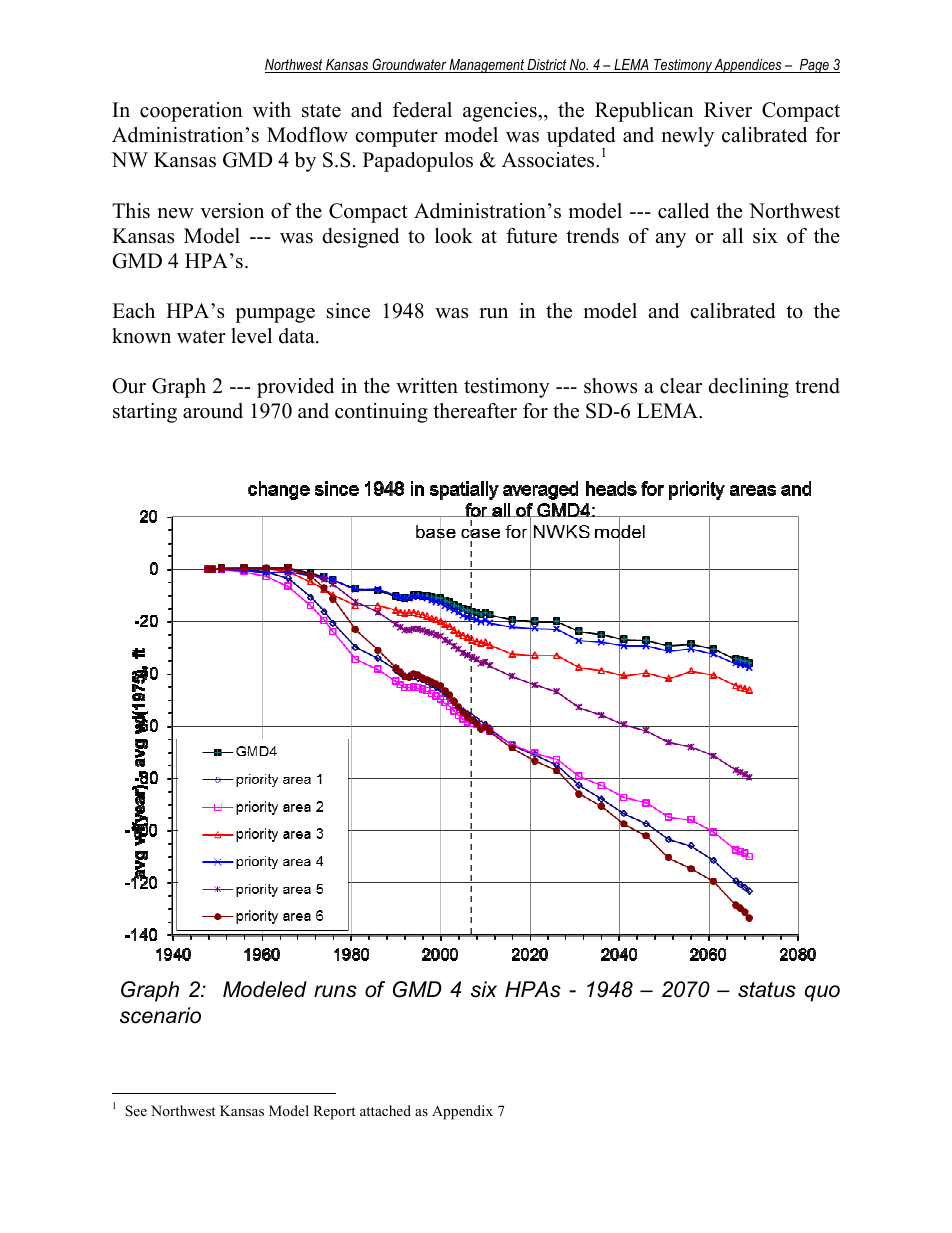 The width and height of the screenshot is (952, 1233). I want to click on River, so click(728, 110).
